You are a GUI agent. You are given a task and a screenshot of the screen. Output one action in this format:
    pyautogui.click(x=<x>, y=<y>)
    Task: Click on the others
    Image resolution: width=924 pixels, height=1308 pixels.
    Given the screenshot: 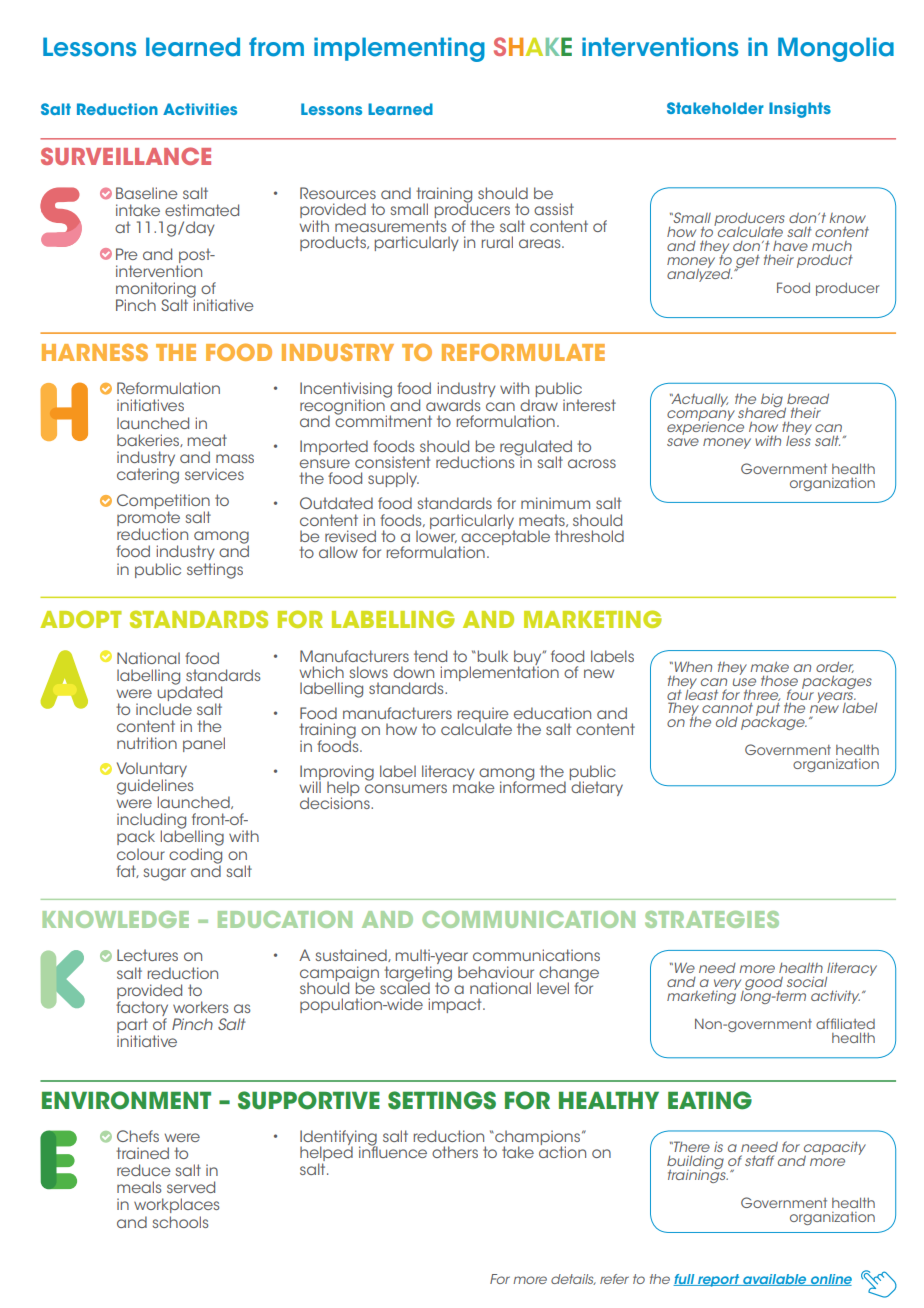 What is the action you would take?
    pyautogui.click(x=455, y=1152)
